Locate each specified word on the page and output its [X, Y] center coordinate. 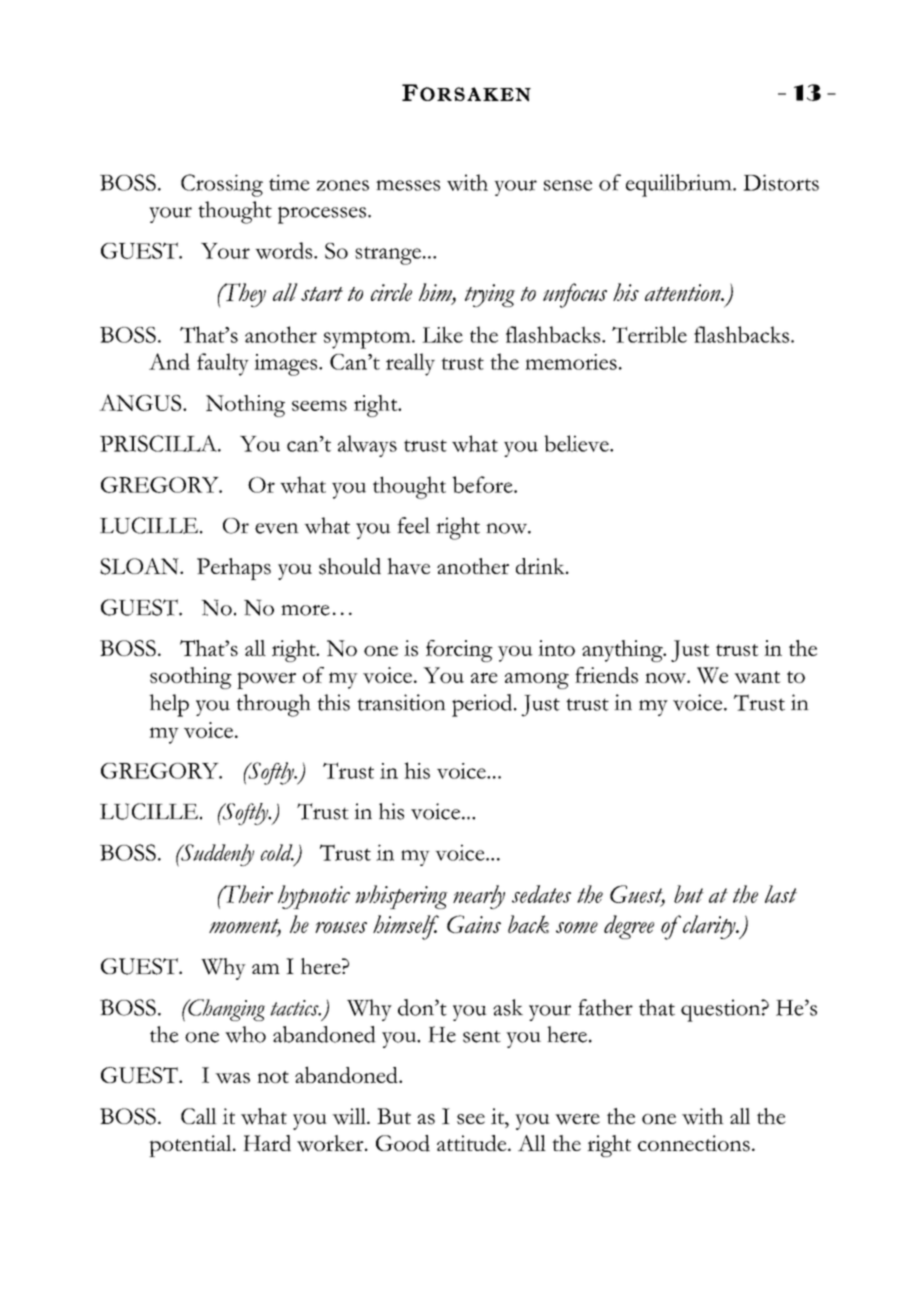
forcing [459, 651]
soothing [191, 678]
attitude [473, 1143]
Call [199, 1116]
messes [408, 185]
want [757, 677]
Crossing [222, 185]
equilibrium [680, 185]
